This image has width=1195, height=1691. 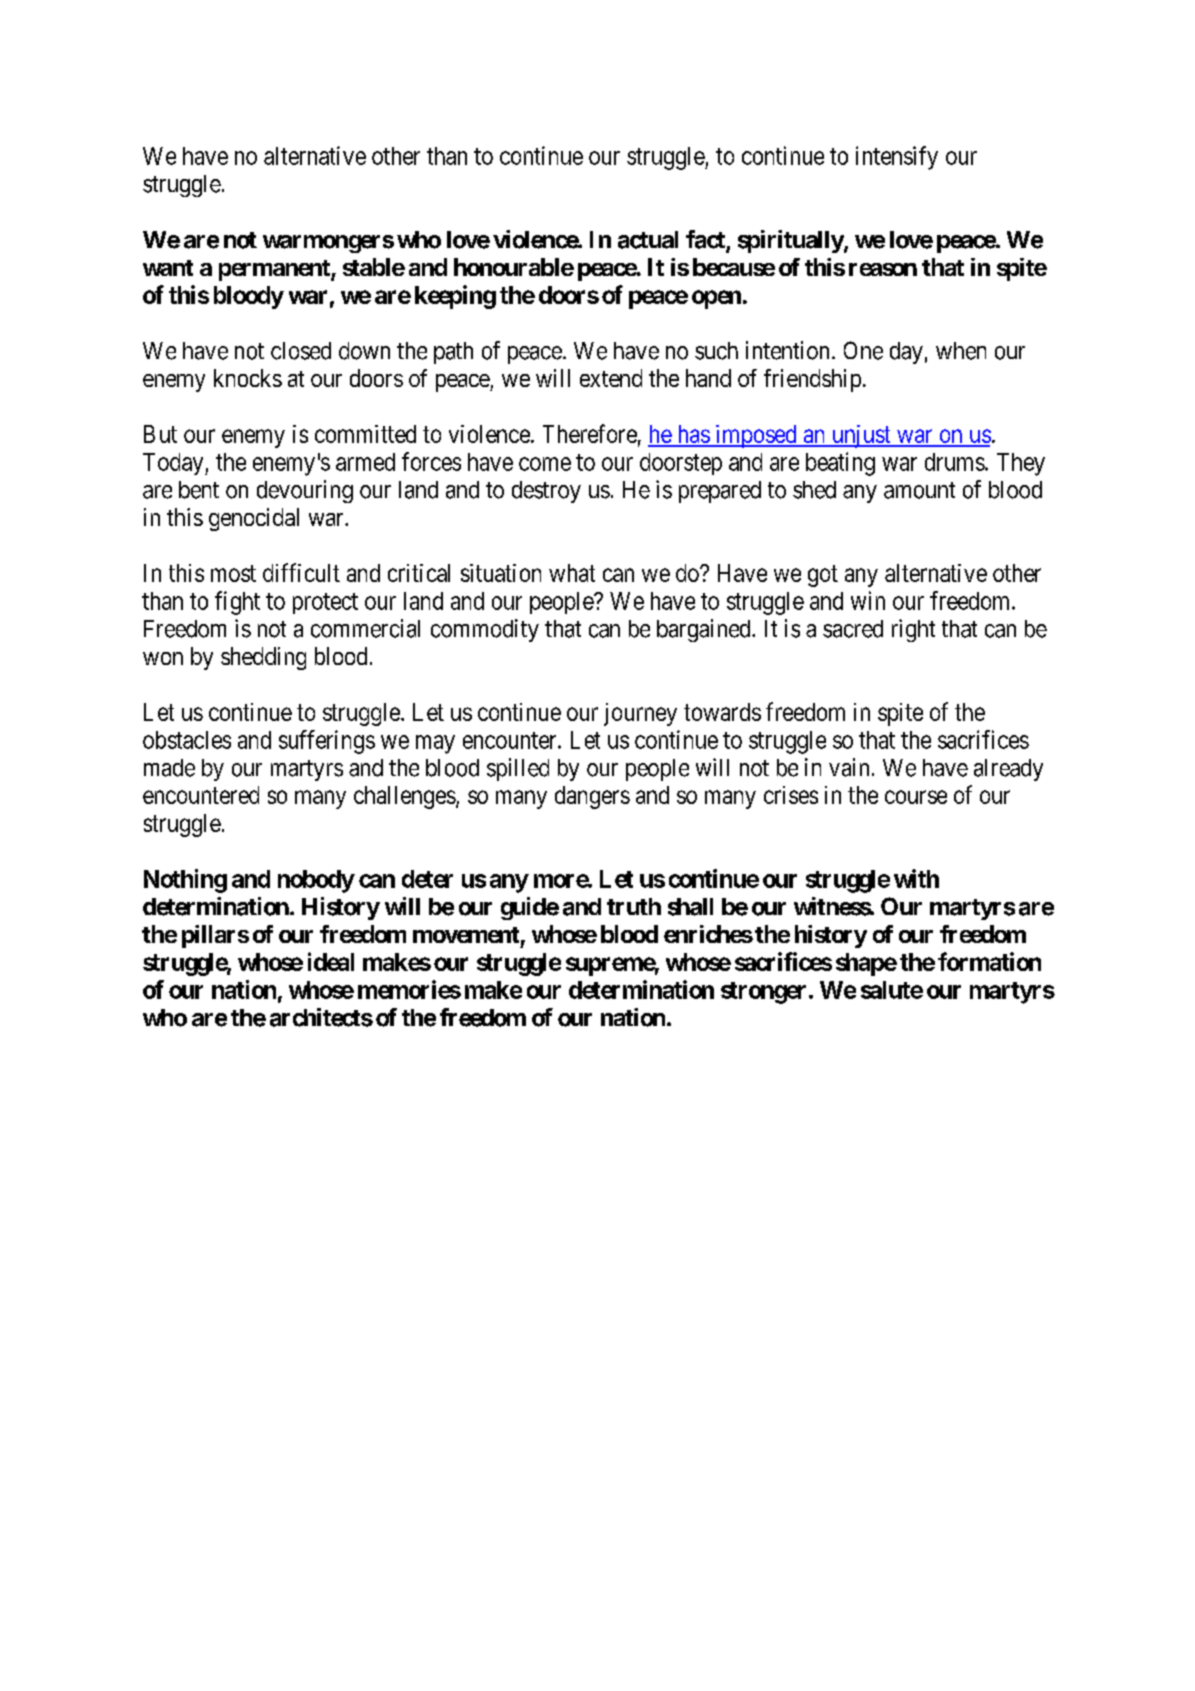 What do you see at coordinates (955, 462) in the image?
I see `drums` at bounding box center [955, 462].
